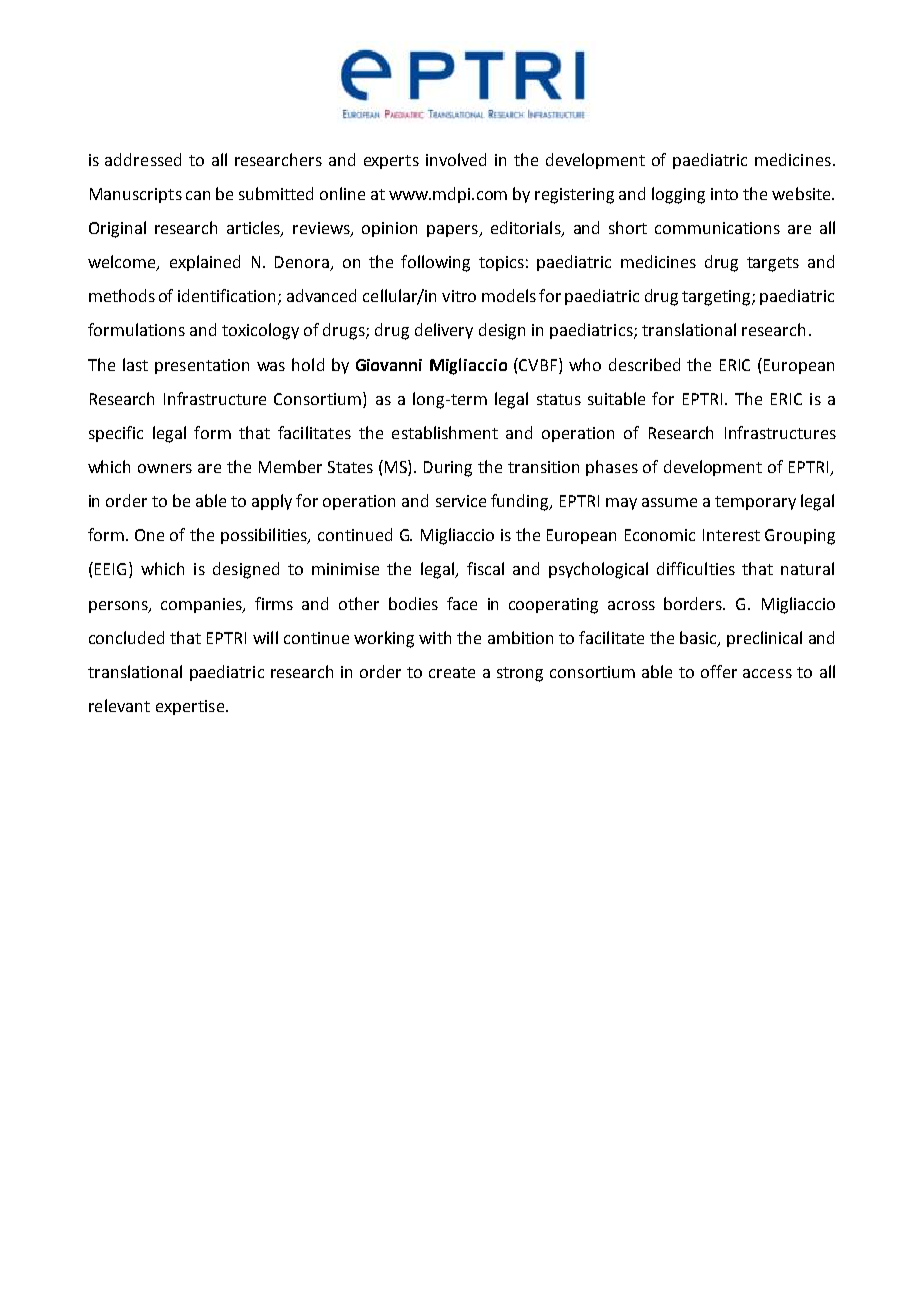 The image size is (924, 1308). I want to click on expertise, so click(191, 707).
